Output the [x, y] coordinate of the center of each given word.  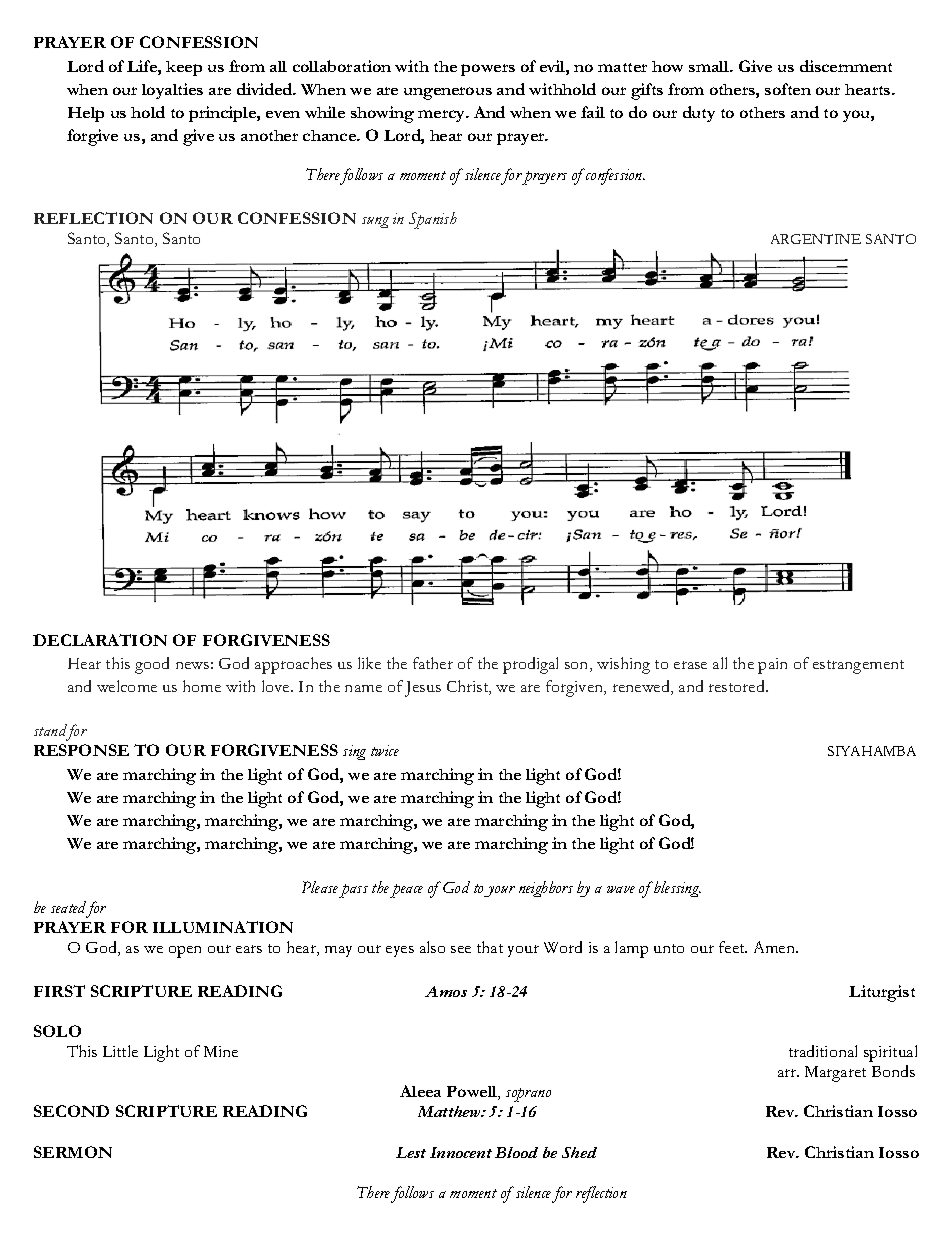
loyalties [172, 91]
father [433, 663]
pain [772, 666]
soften [788, 89]
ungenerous [448, 93]
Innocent [461, 1152]
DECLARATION [100, 640]
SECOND [71, 1111]
